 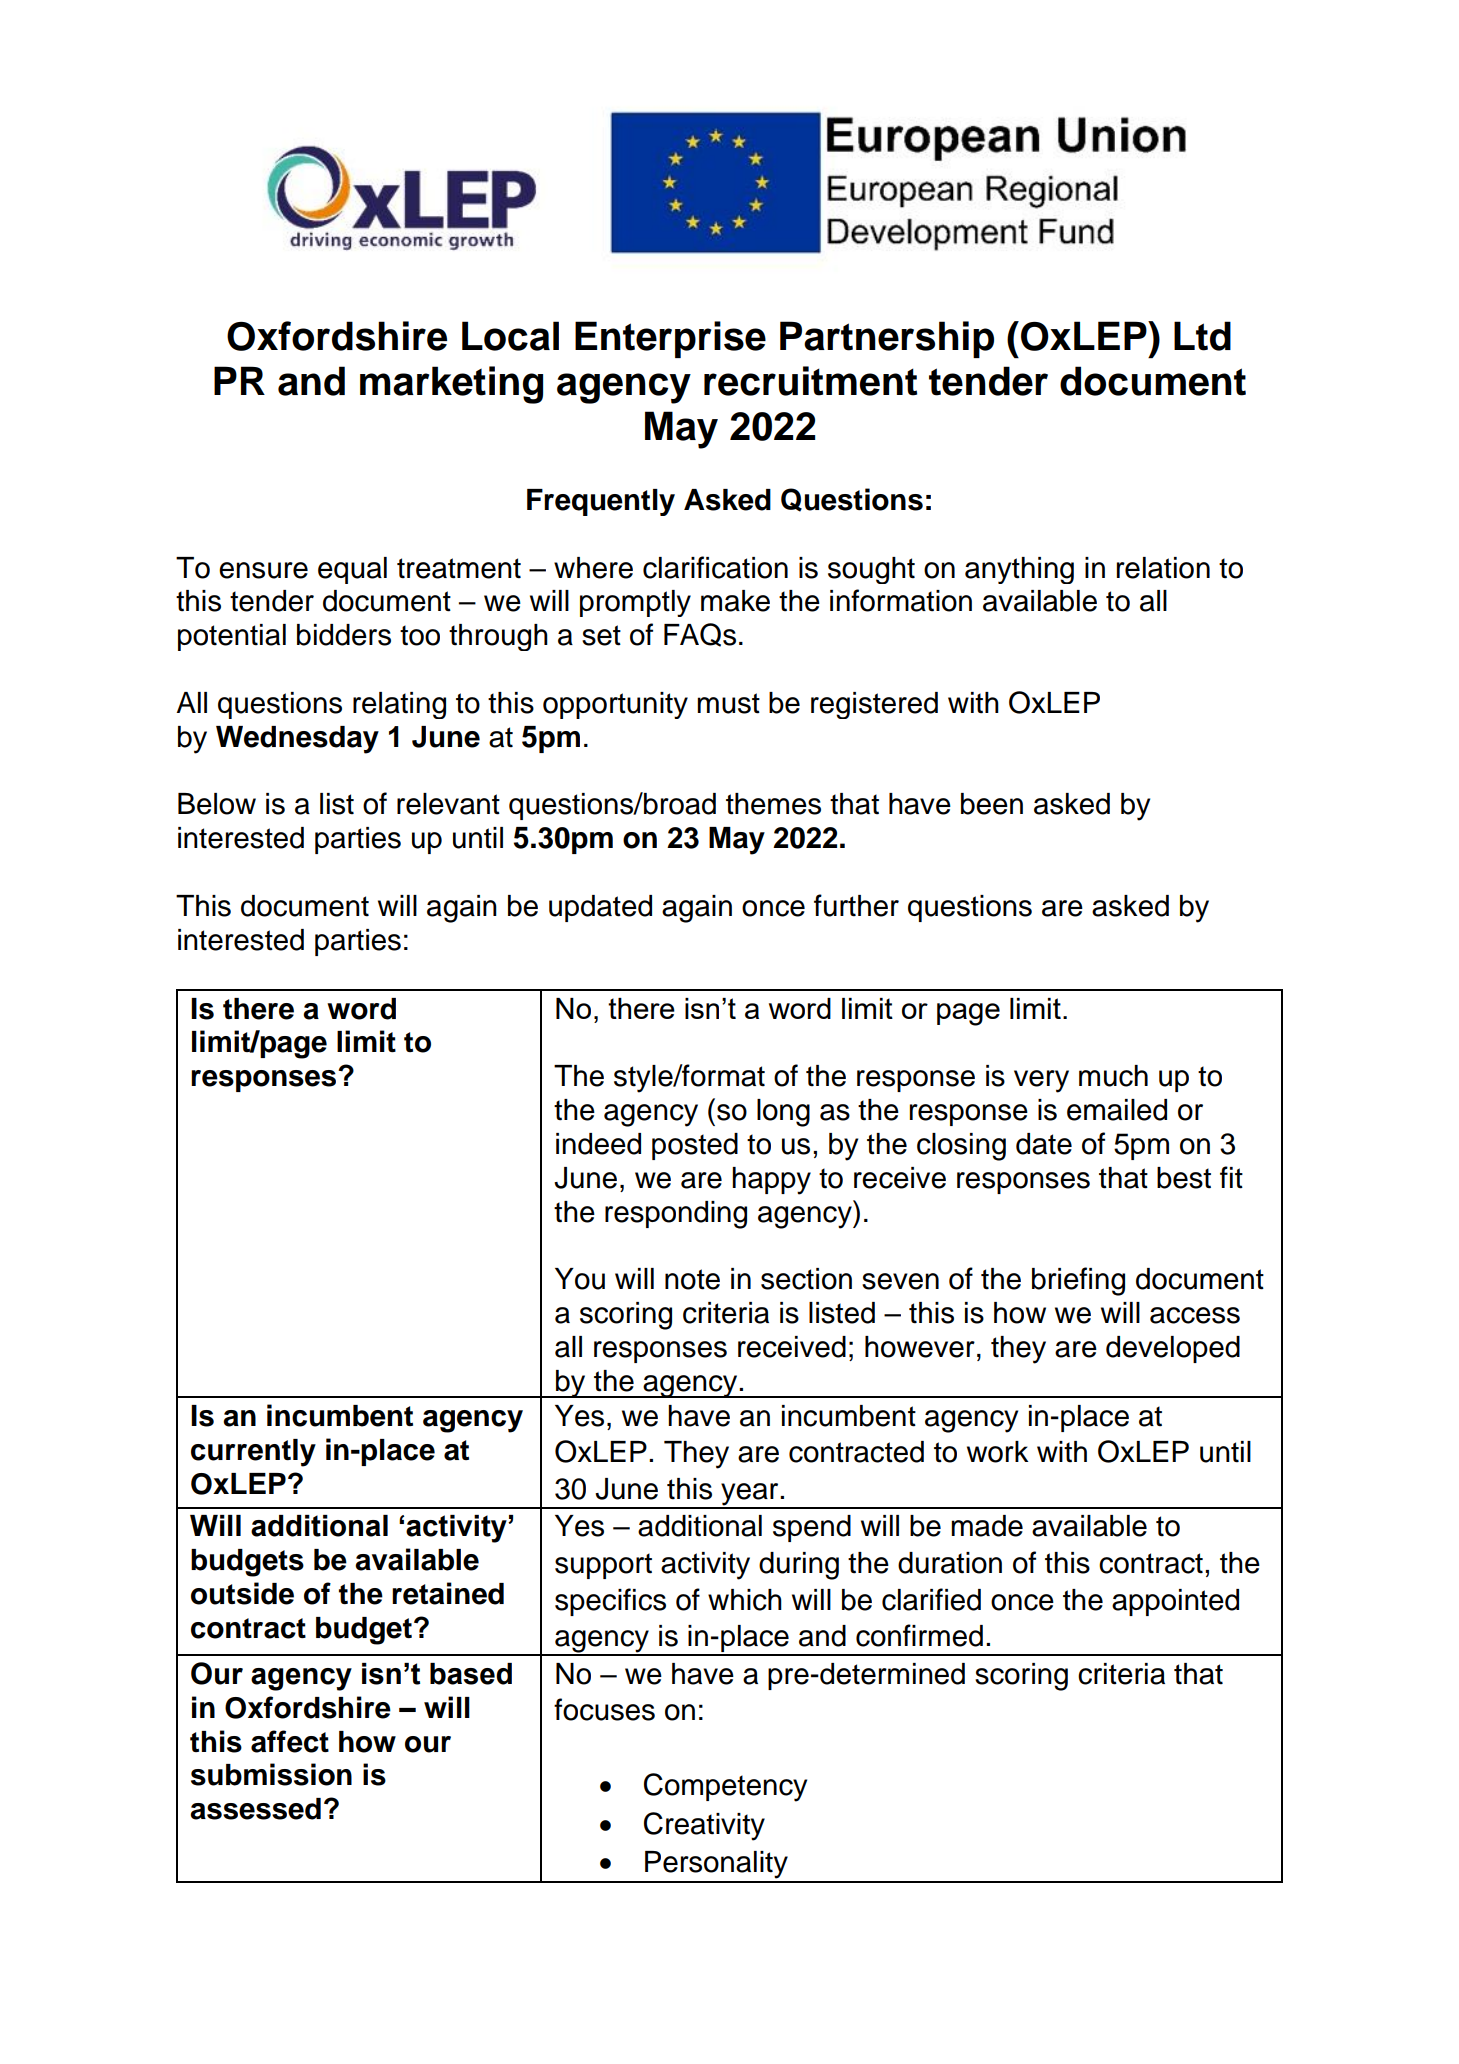 I want to click on relevant, so click(x=448, y=804).
